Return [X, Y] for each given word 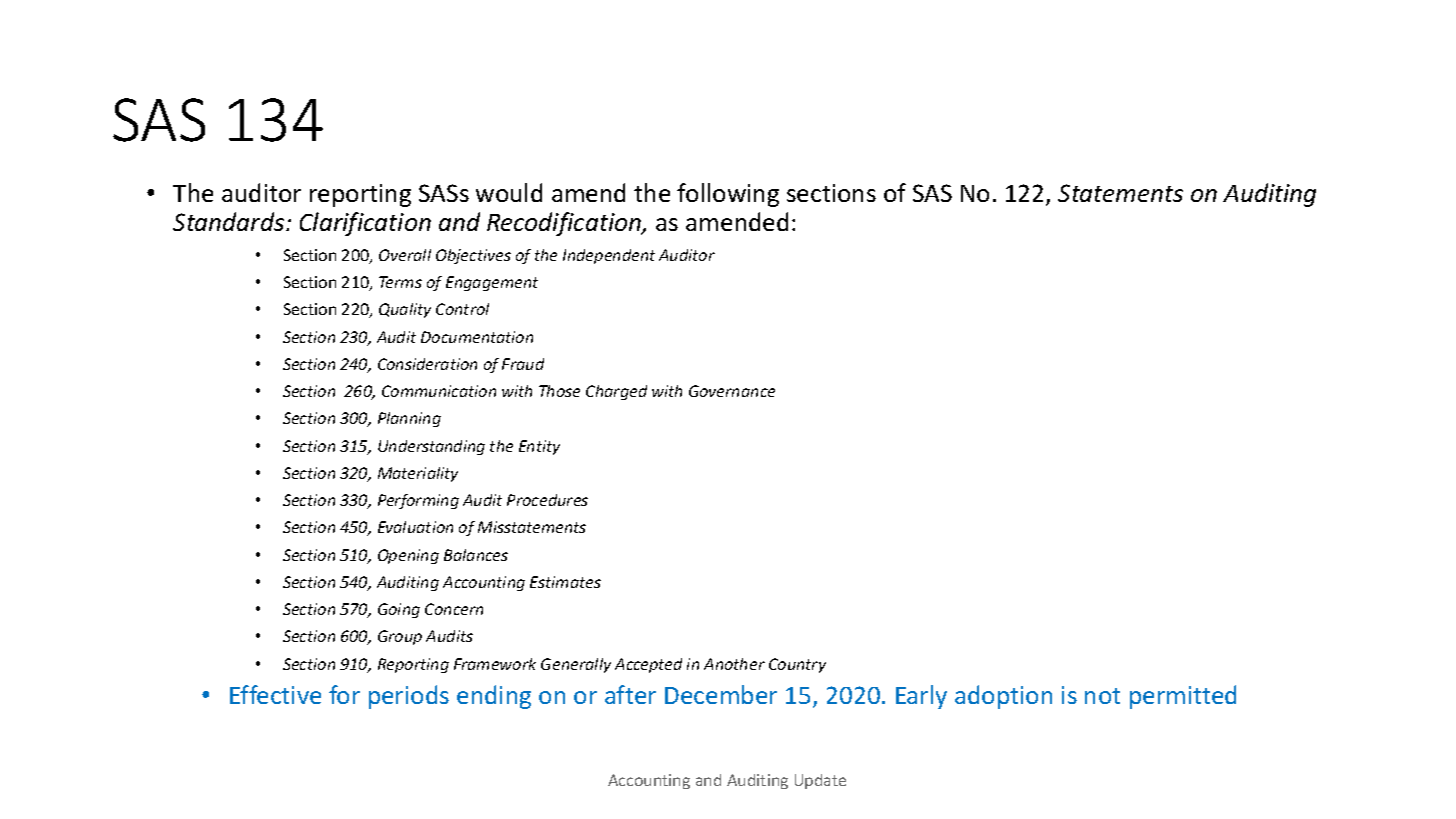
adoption [1003, 697]
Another [734, 664]
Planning [409, 419]
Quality [405, 310]
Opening [408, 556]
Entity [539, 447]
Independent [609, 256]
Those [559, 391]
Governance [732, 391]
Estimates [565, 582]
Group [400, 637]
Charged [616, 392]
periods [409, 697]
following [728, 195]
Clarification [365, 224]
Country [797, 665]
